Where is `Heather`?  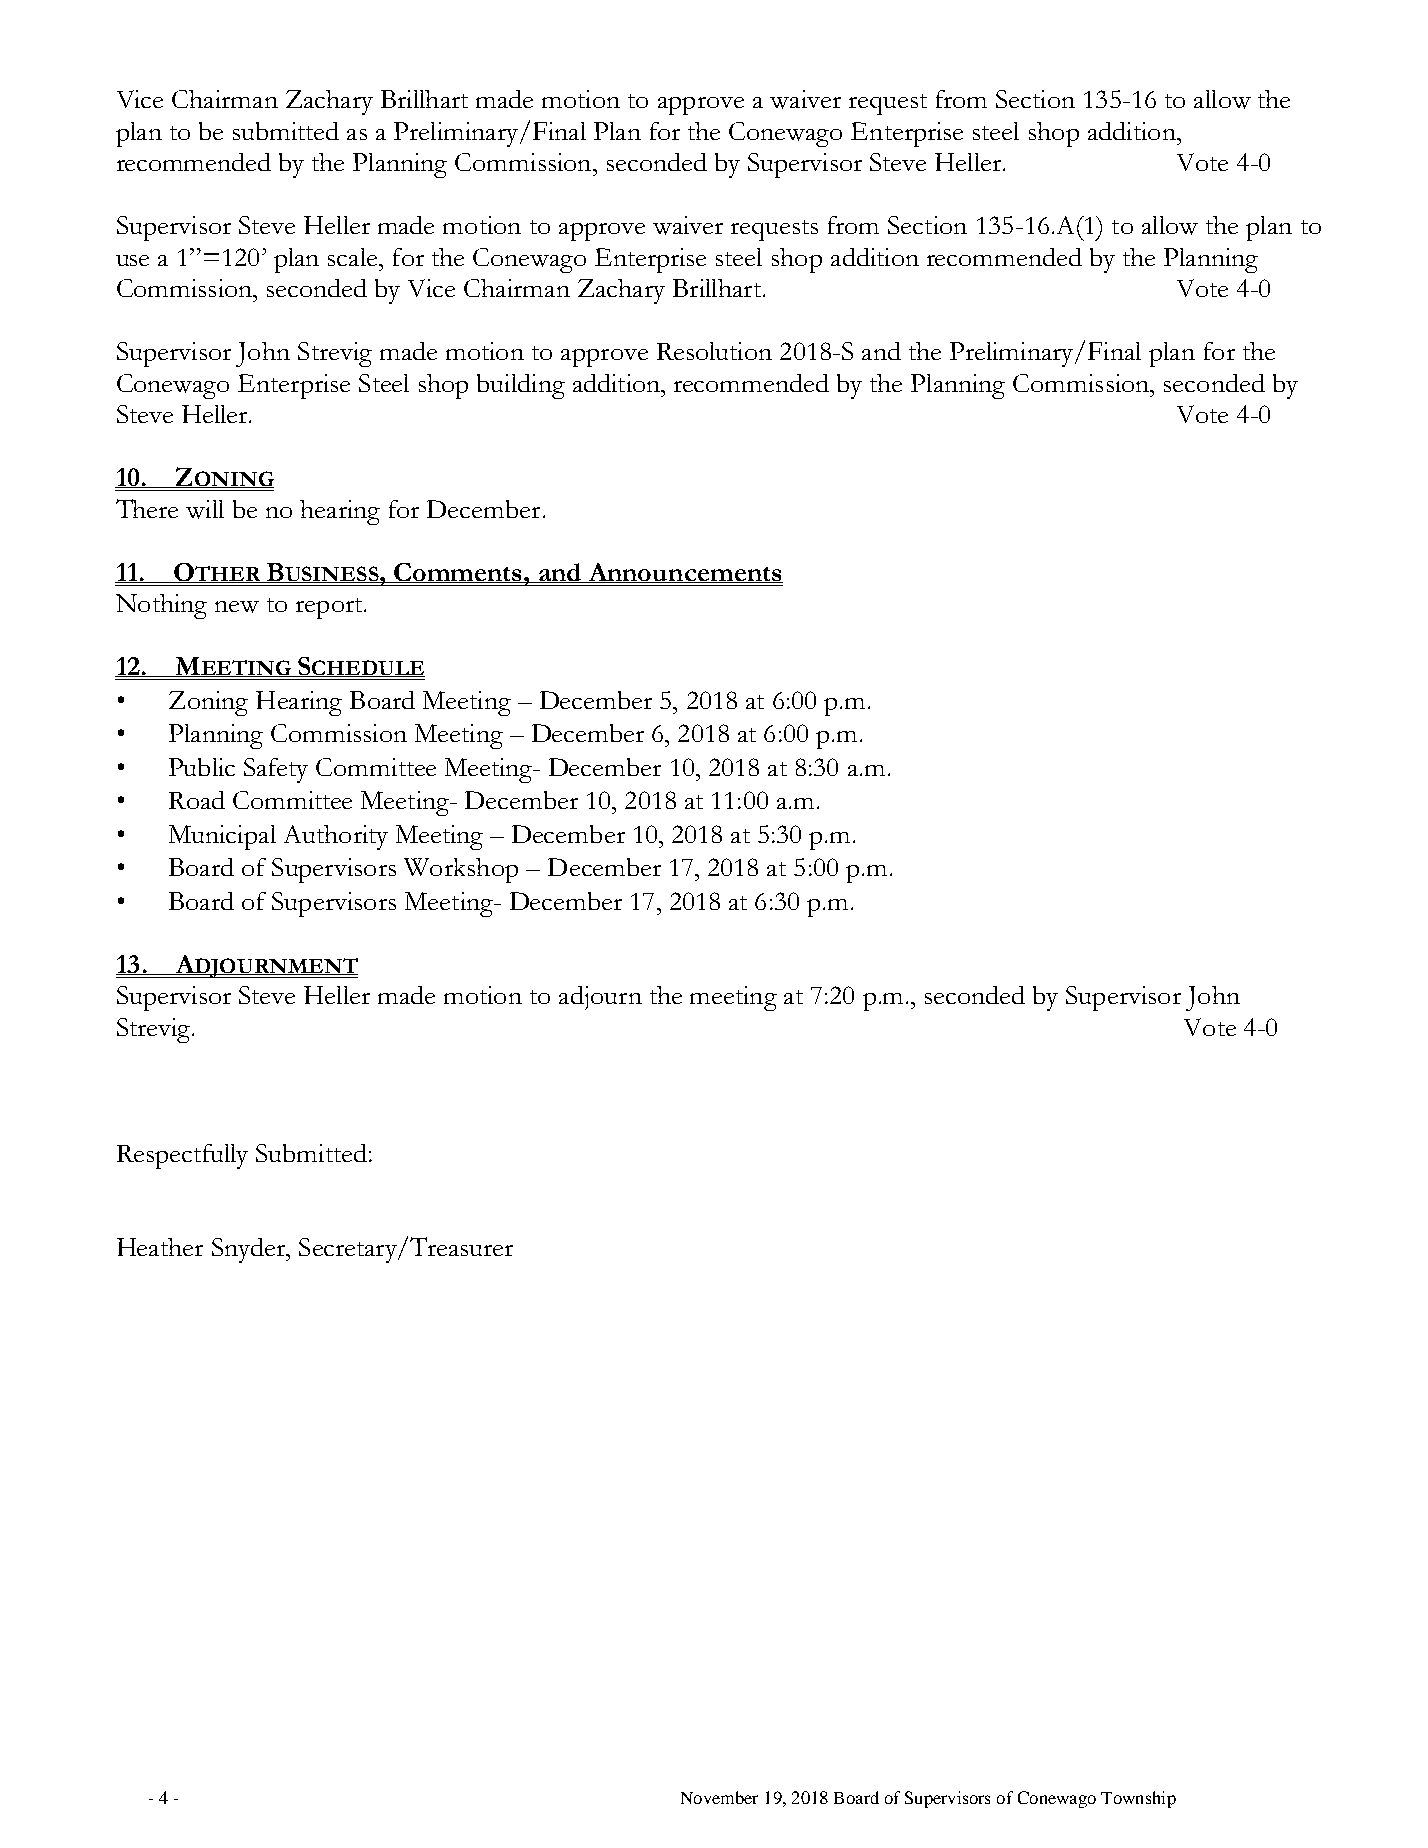
Heather is located at coordinates (160, 1247).
